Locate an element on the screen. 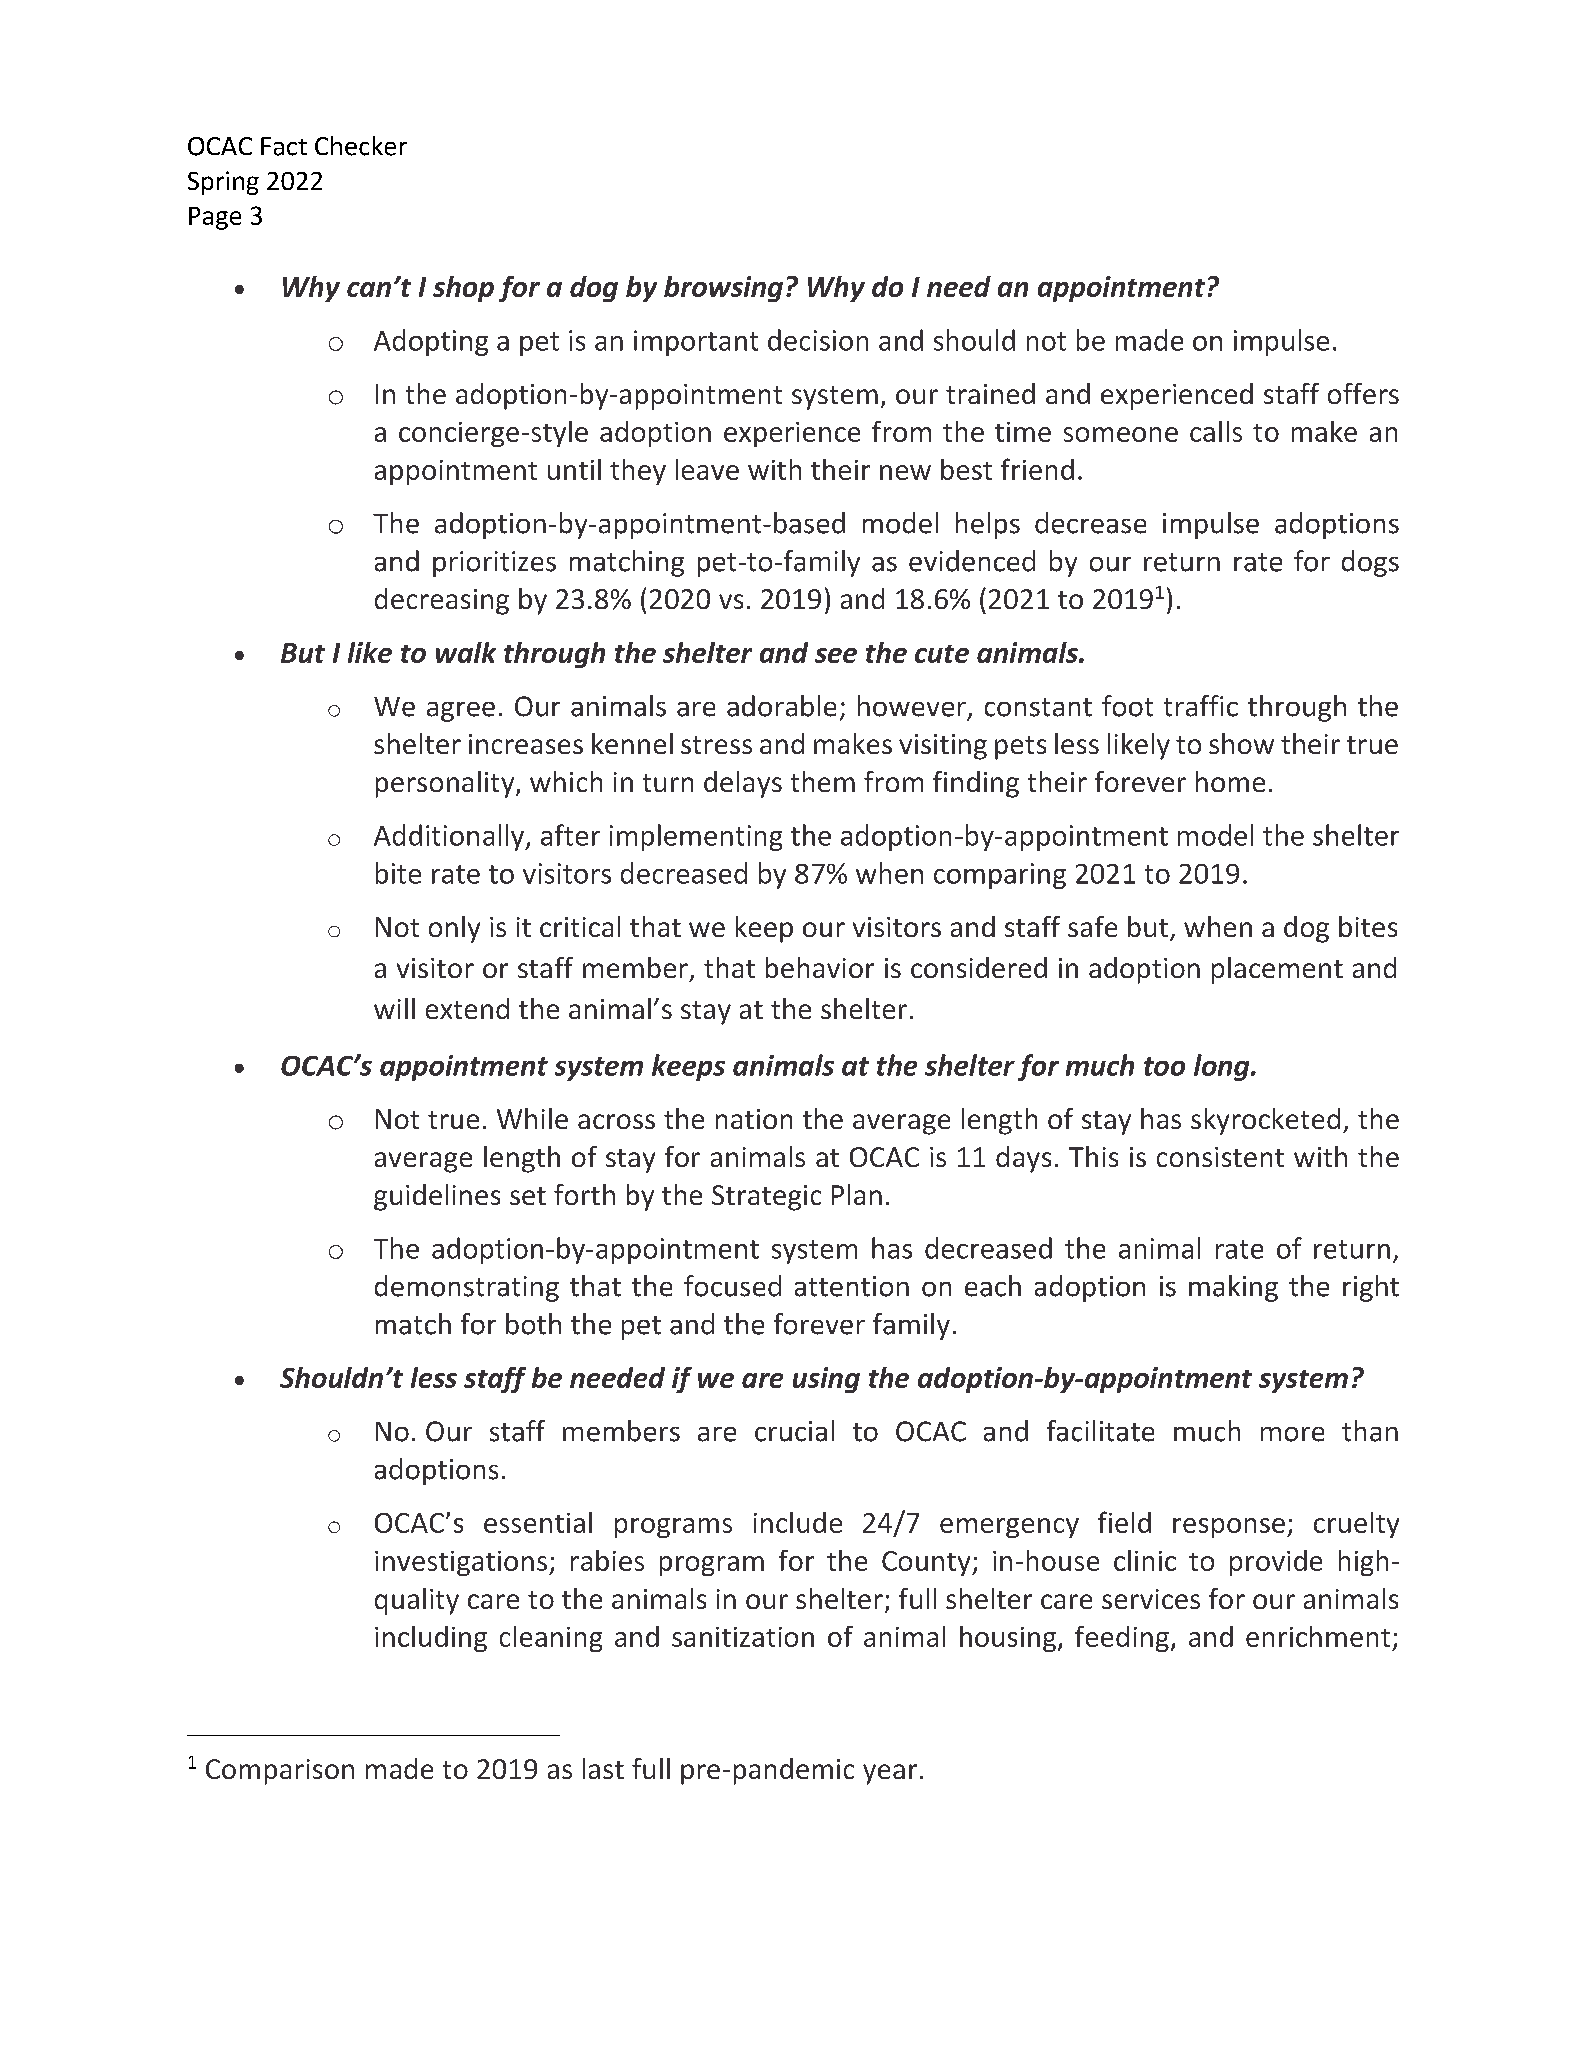  browsing is located at coordinates (723, 289).
